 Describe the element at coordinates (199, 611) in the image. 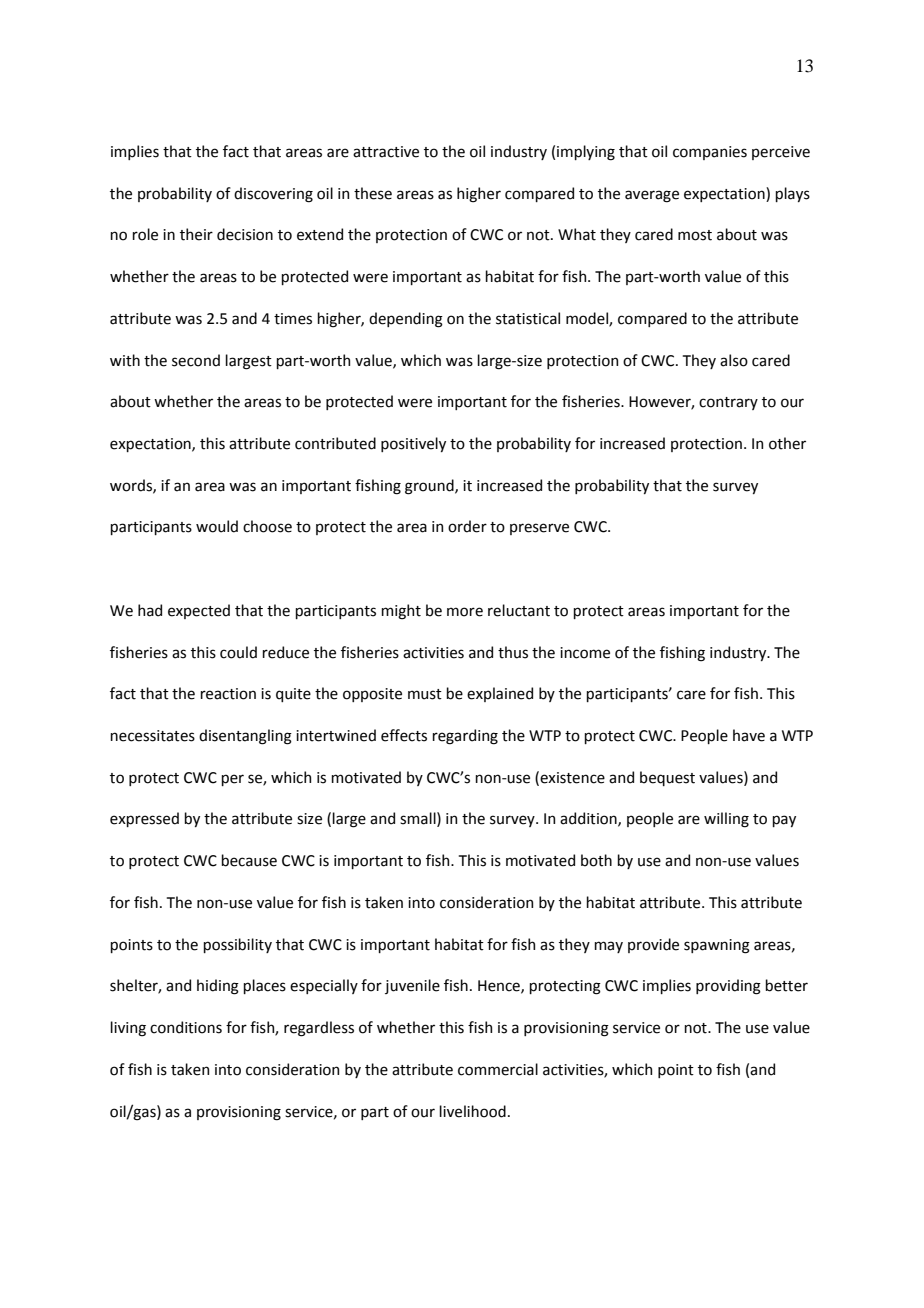

I see `expected` at that location.
